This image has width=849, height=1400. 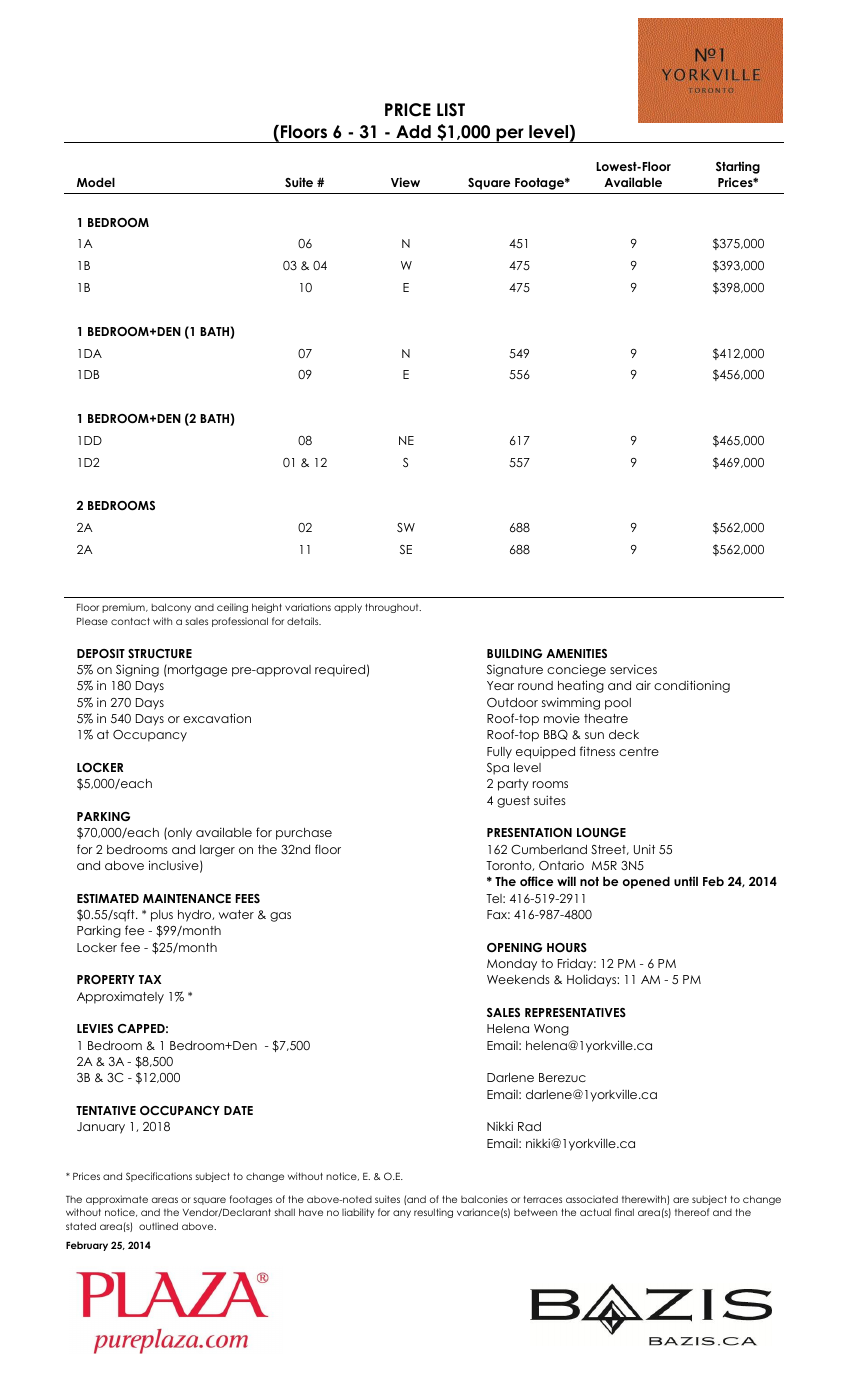 What do you see at coordinates (413, 132) in the image?
I see `Add` at bounding box center [413, 132].
